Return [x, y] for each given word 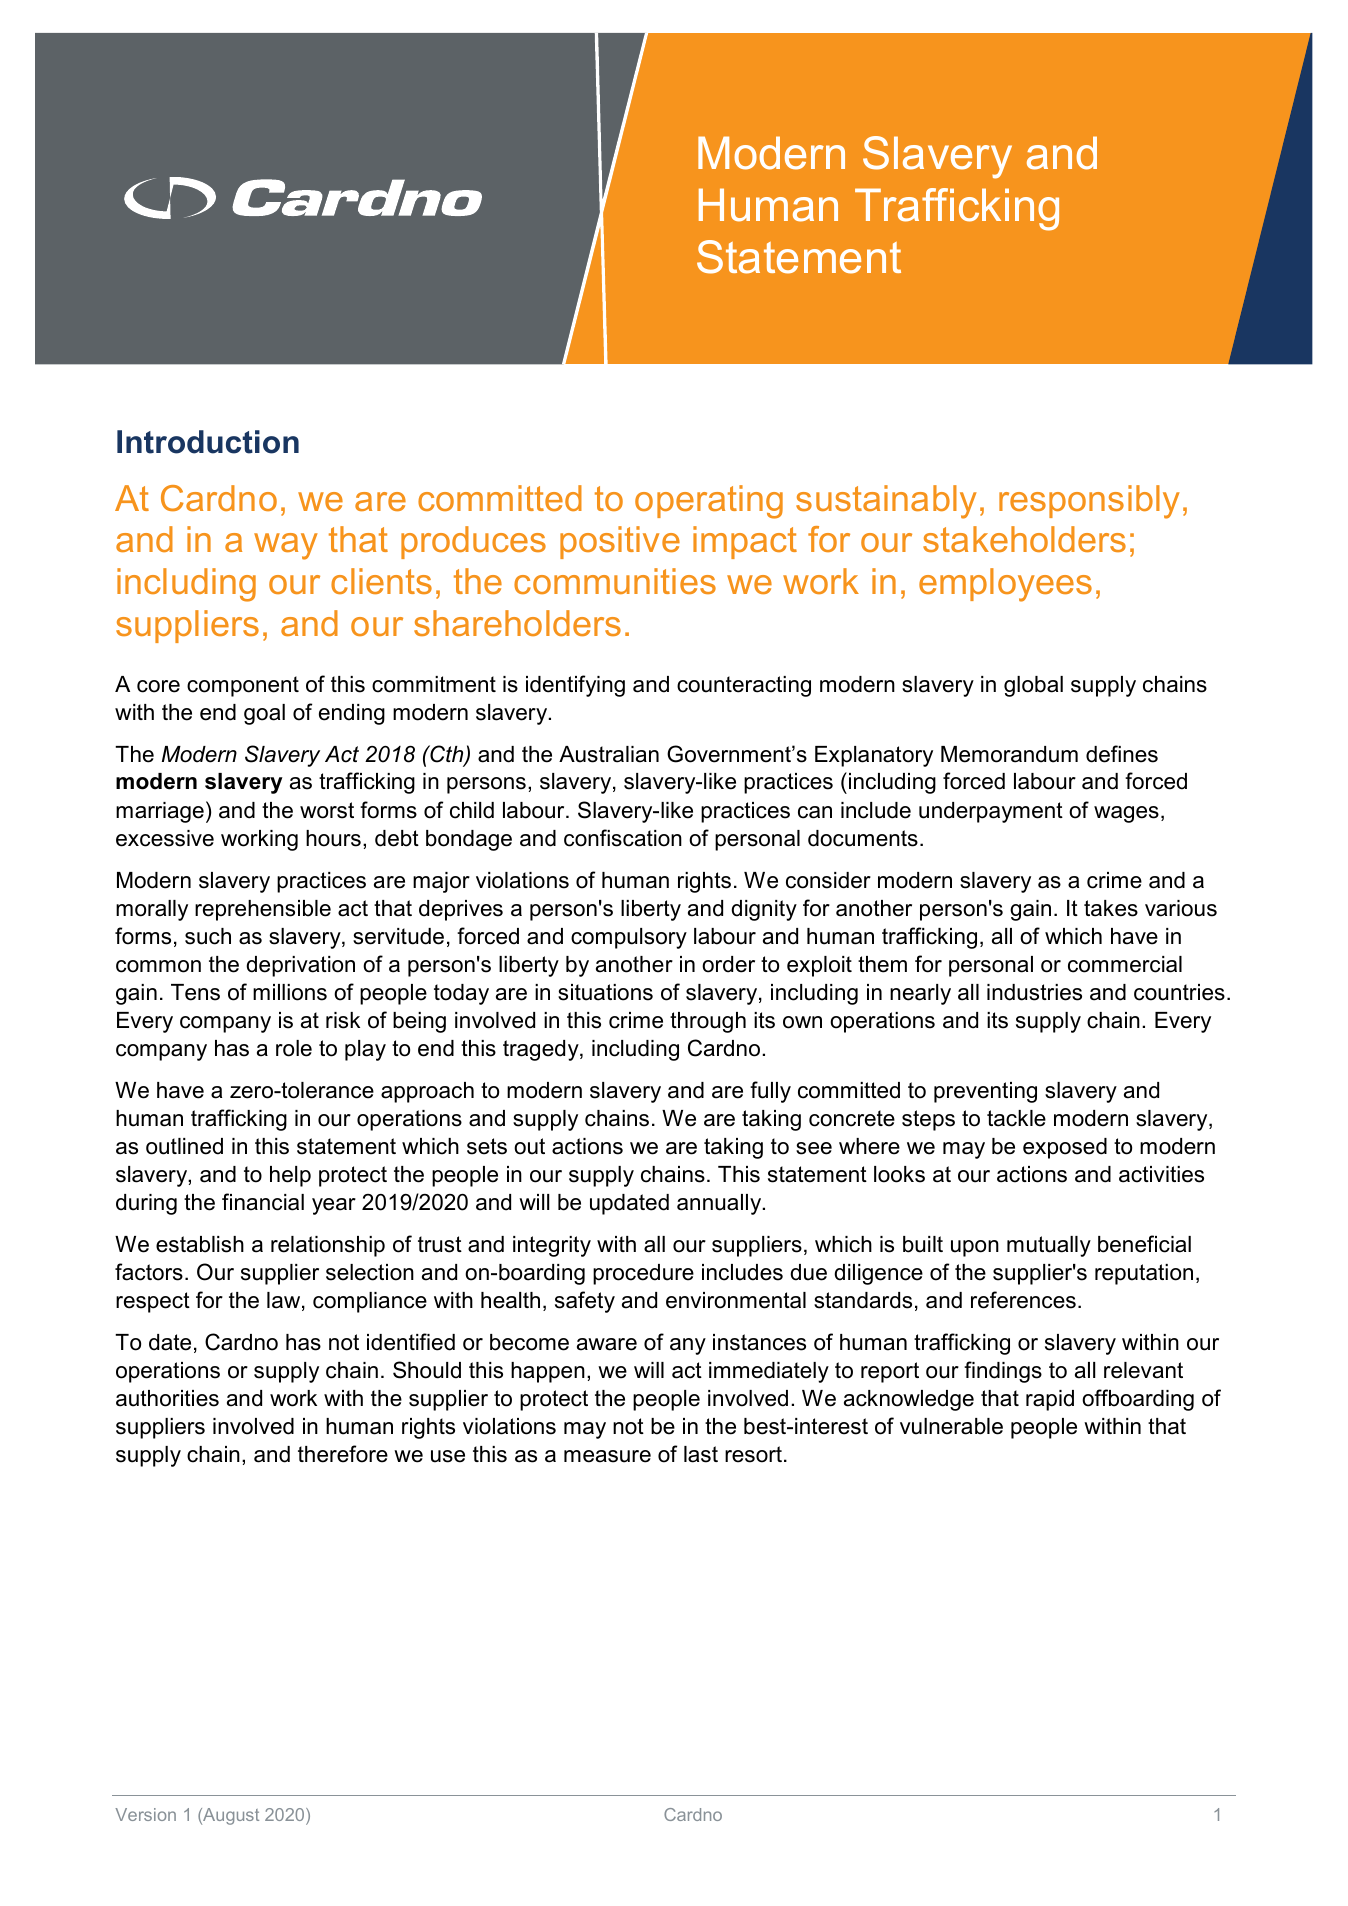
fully [770, 1092]
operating [709, 502]
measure [607, 1456]
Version [145, 1814]
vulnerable [951, 1426]
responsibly [1089, 502]
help [290, 1176]
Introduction [208, 442]
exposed [1065, 1148]
